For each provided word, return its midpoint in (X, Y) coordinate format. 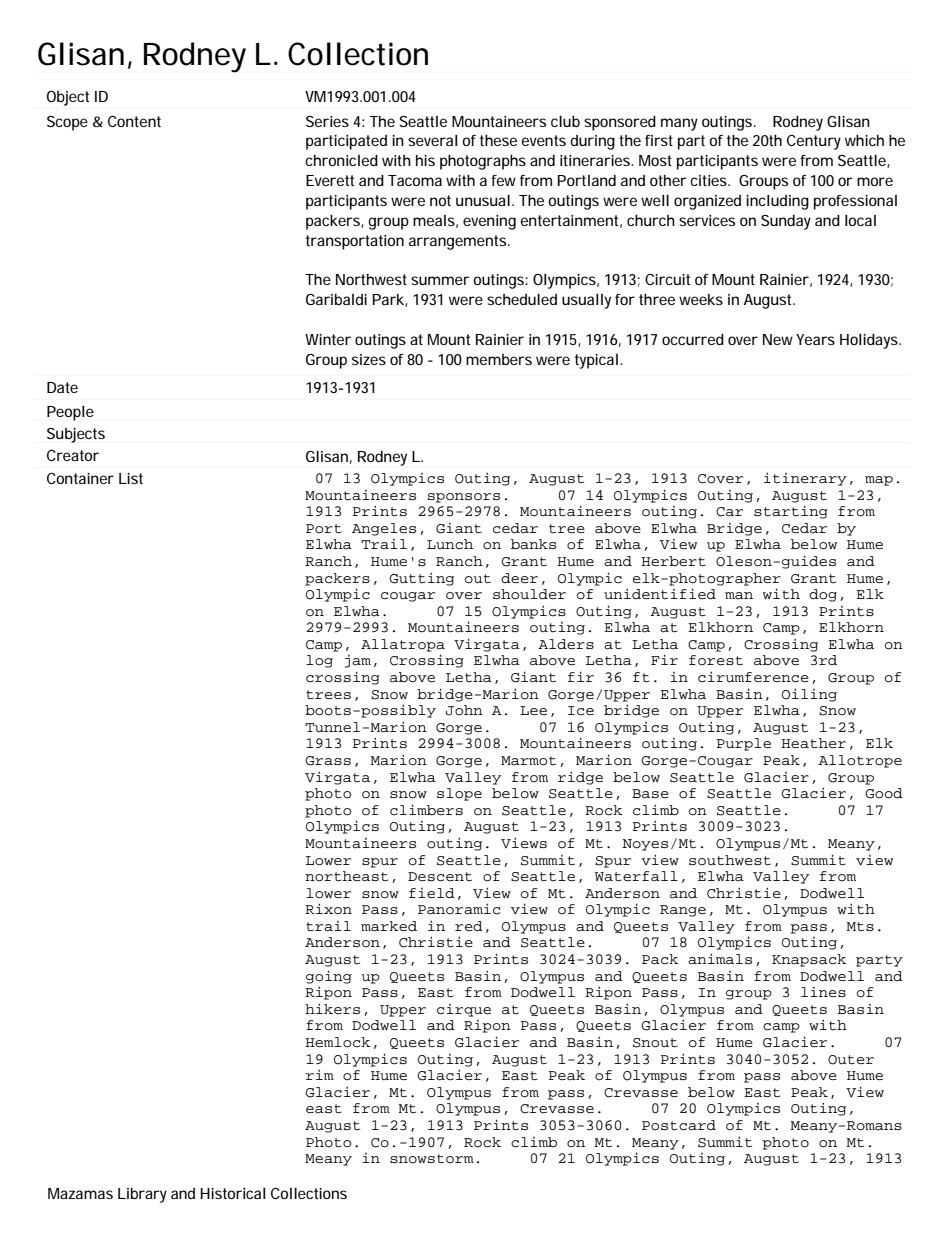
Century (814, 142)
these (498, 140)
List (131, 478)
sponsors (464, 498)
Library (142, 1195)
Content (134, 121)
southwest (730, 860)
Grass (328, 761)
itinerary (805, 479)
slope (459, 794)
